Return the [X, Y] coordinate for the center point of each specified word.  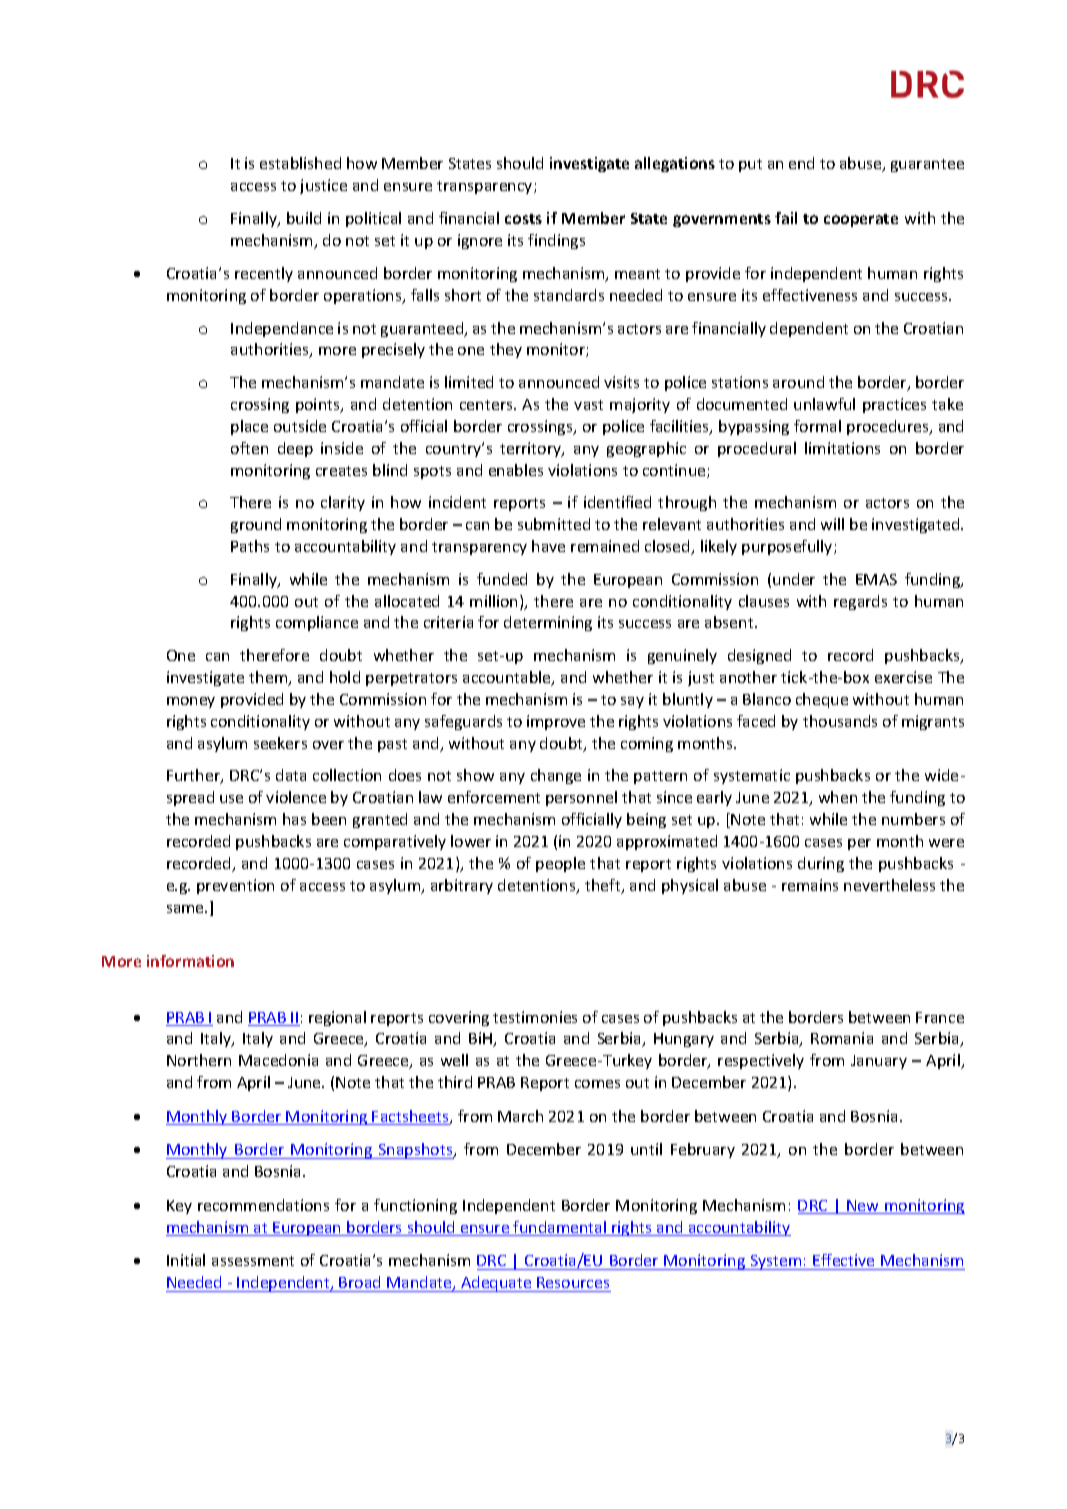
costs [523, 219]
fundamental [560, 1228]
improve [556, 722]
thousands [840, 721]
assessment [253, 1261]
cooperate [861, 220]
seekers [280, 743]
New [863, 1207]
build [304, 218]
